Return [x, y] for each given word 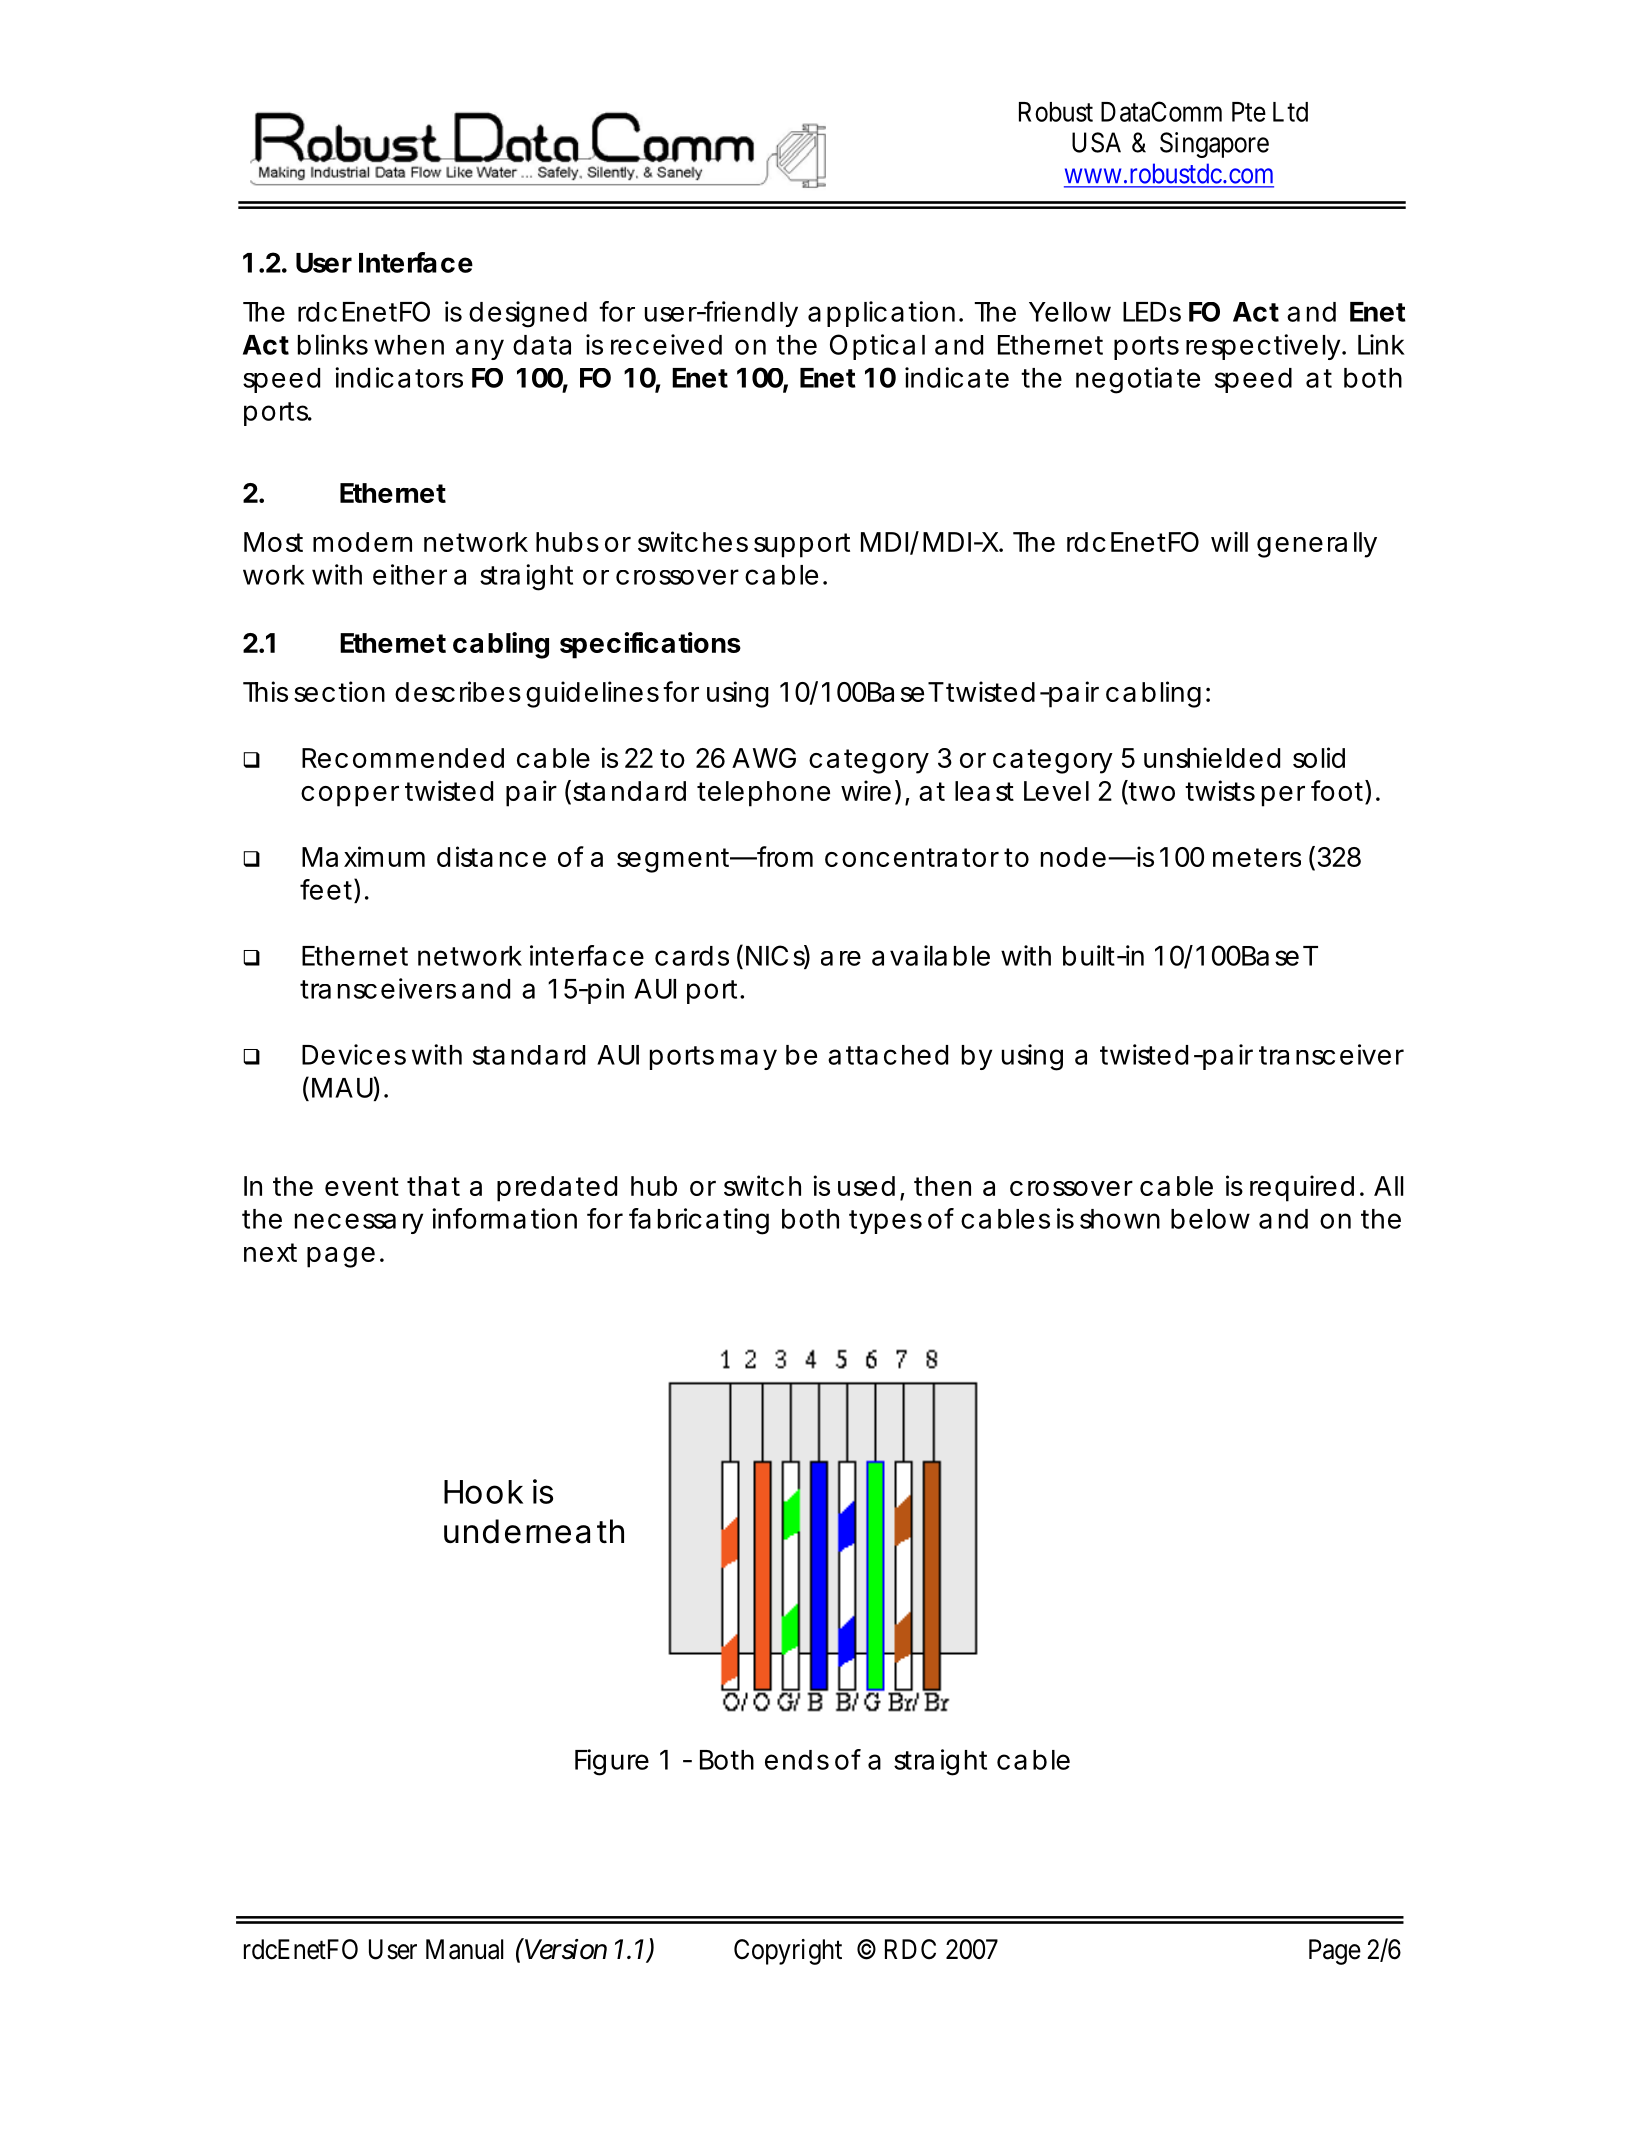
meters [1257, 857]
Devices [354, 1054]
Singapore [1214, 145]
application [881, 314]
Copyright [788, 1952]
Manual [465, 1949]
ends [797, 1760]
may [749, 1059]
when [409, 345]
